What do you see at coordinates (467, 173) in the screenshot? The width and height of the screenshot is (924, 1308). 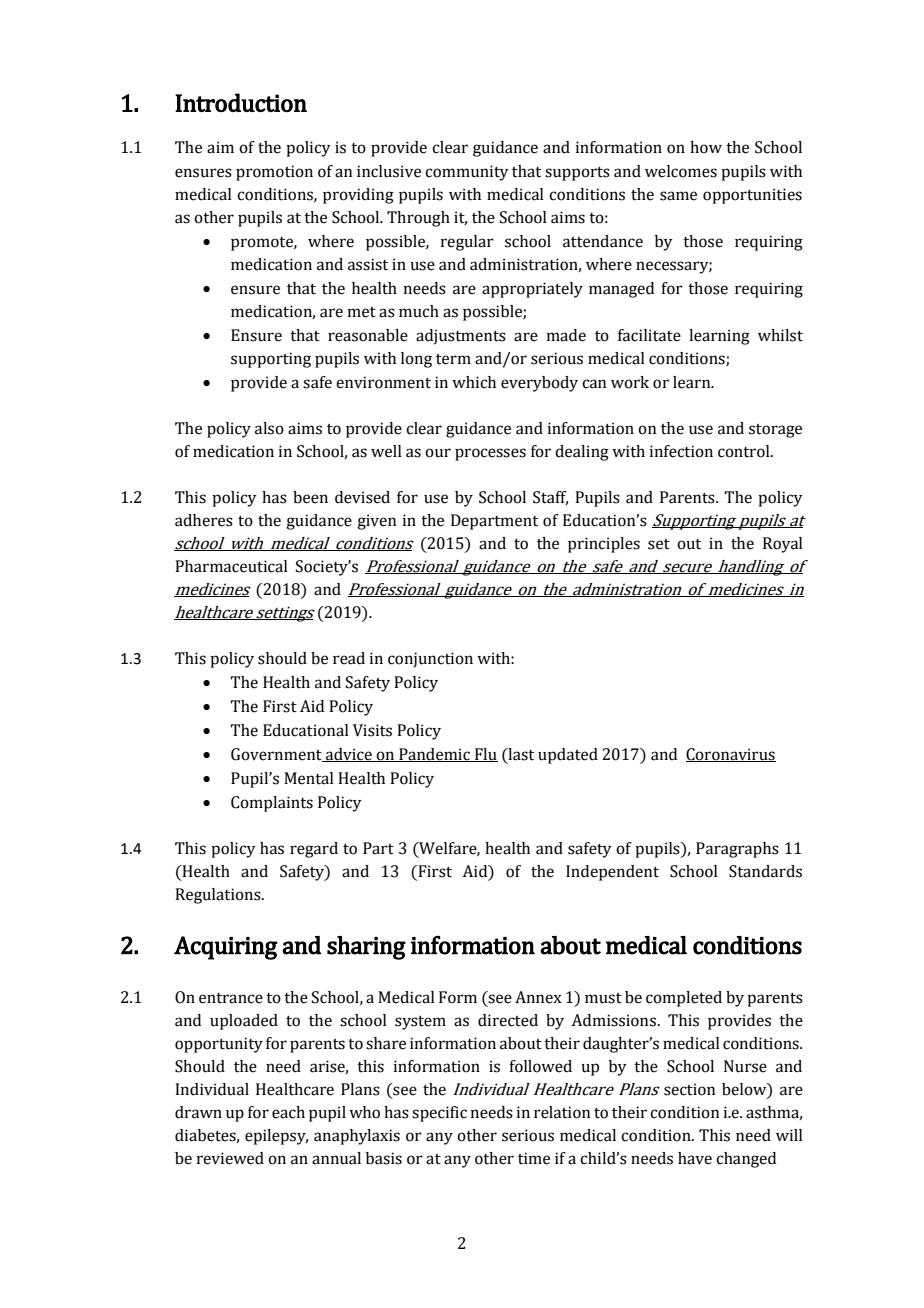 I see `community` at bounding box center [467, 173].
